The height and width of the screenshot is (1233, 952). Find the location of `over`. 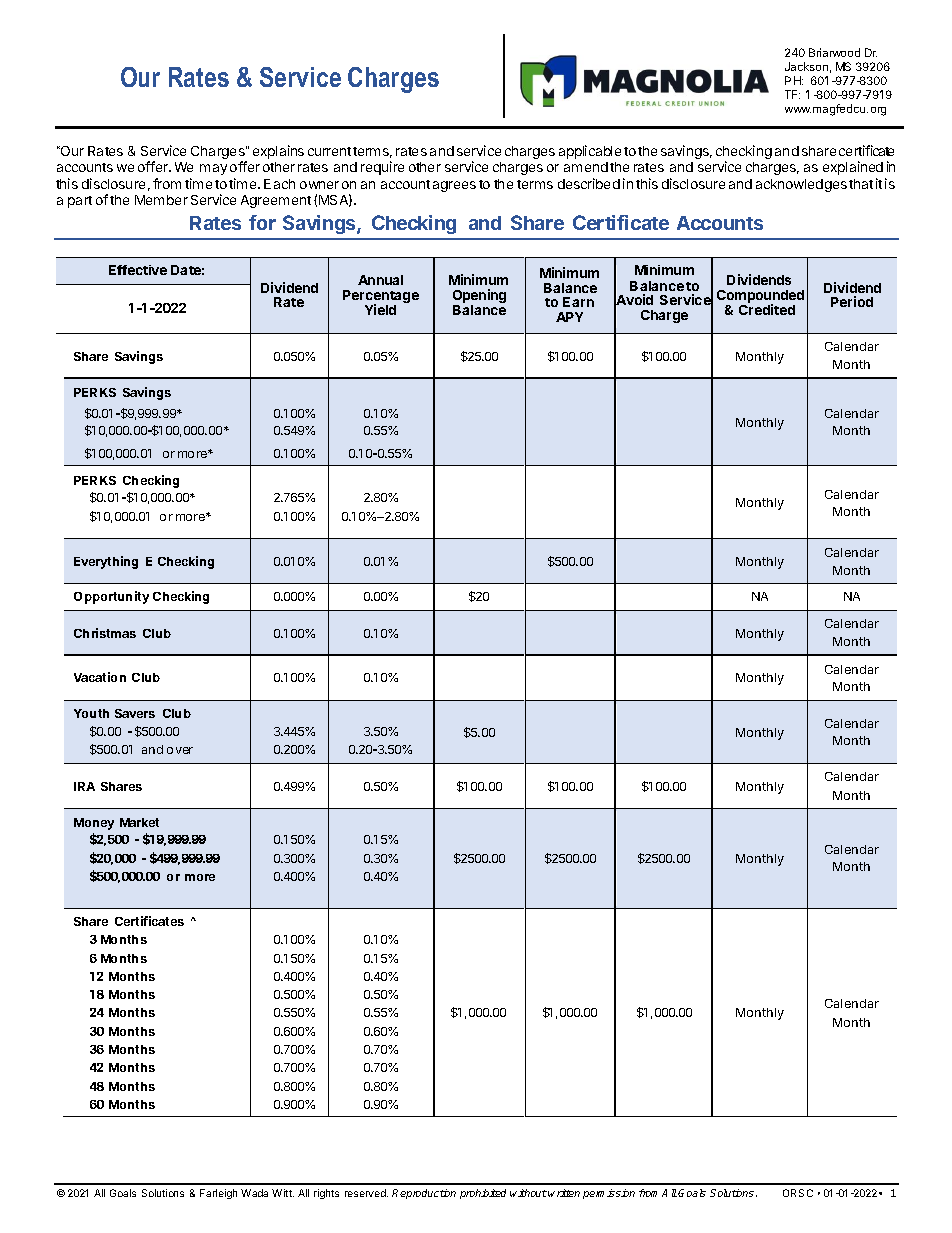

over is located at coordinates (180, 750).
